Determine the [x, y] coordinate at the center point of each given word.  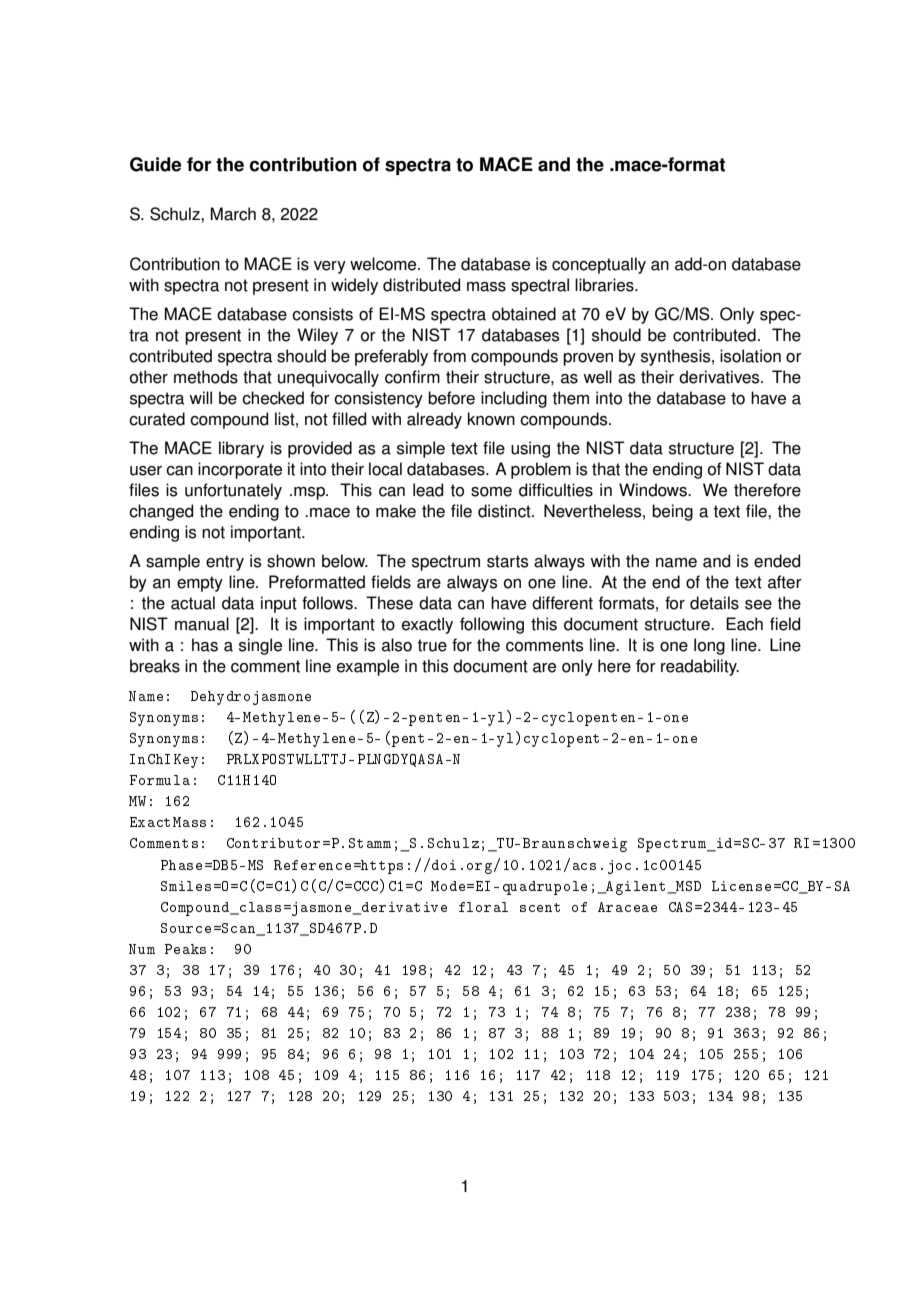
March [233, 214]
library [241, 449]
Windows [654, 490]
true [432, 645]
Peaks [185, 949]
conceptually [599, 265]
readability [700, 667]
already [434, 420]
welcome [384, 264]
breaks [155, 666]
